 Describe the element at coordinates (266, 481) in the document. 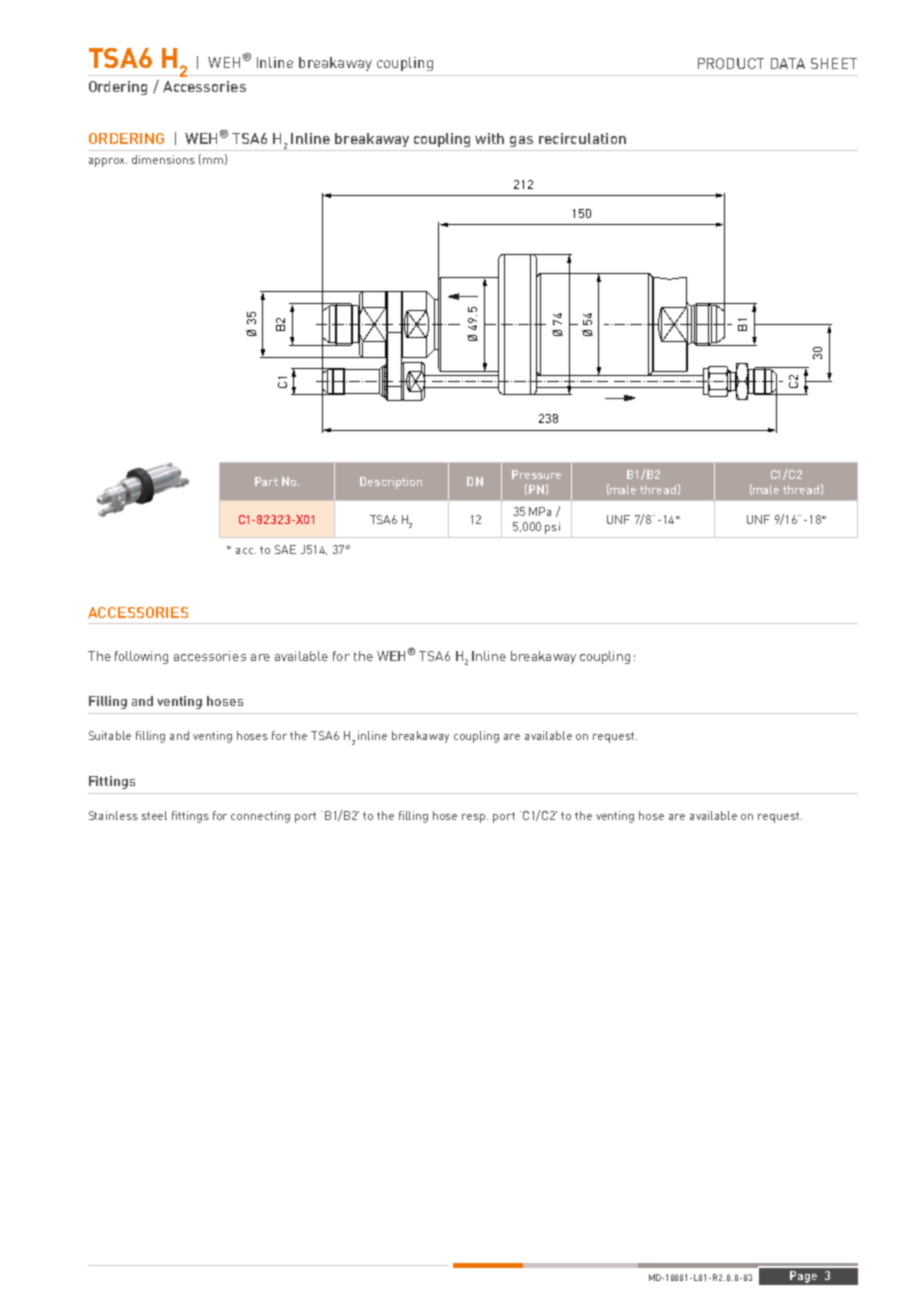

I see `Part` at that location.
